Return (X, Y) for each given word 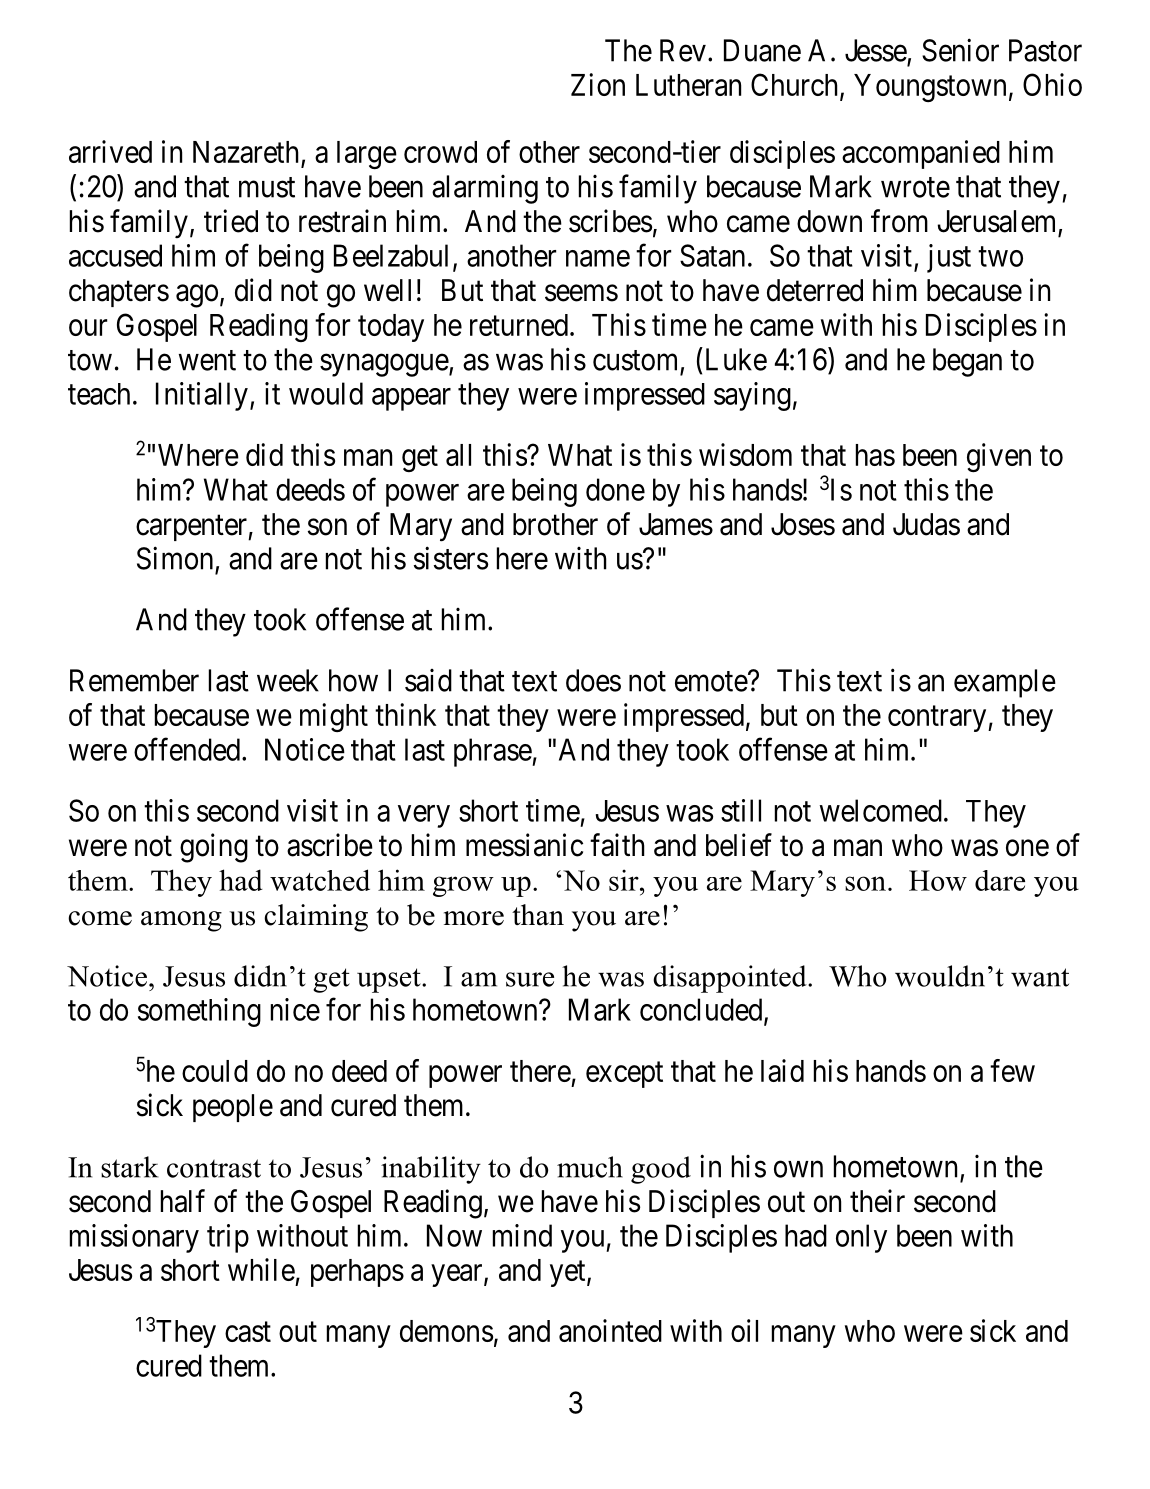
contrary (938, 719)
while (261, 1269)
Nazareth (246, 152)
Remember (134, 680)
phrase (493, 752)
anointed (610, 1330)
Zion (598, 84)
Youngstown (930, 88)
